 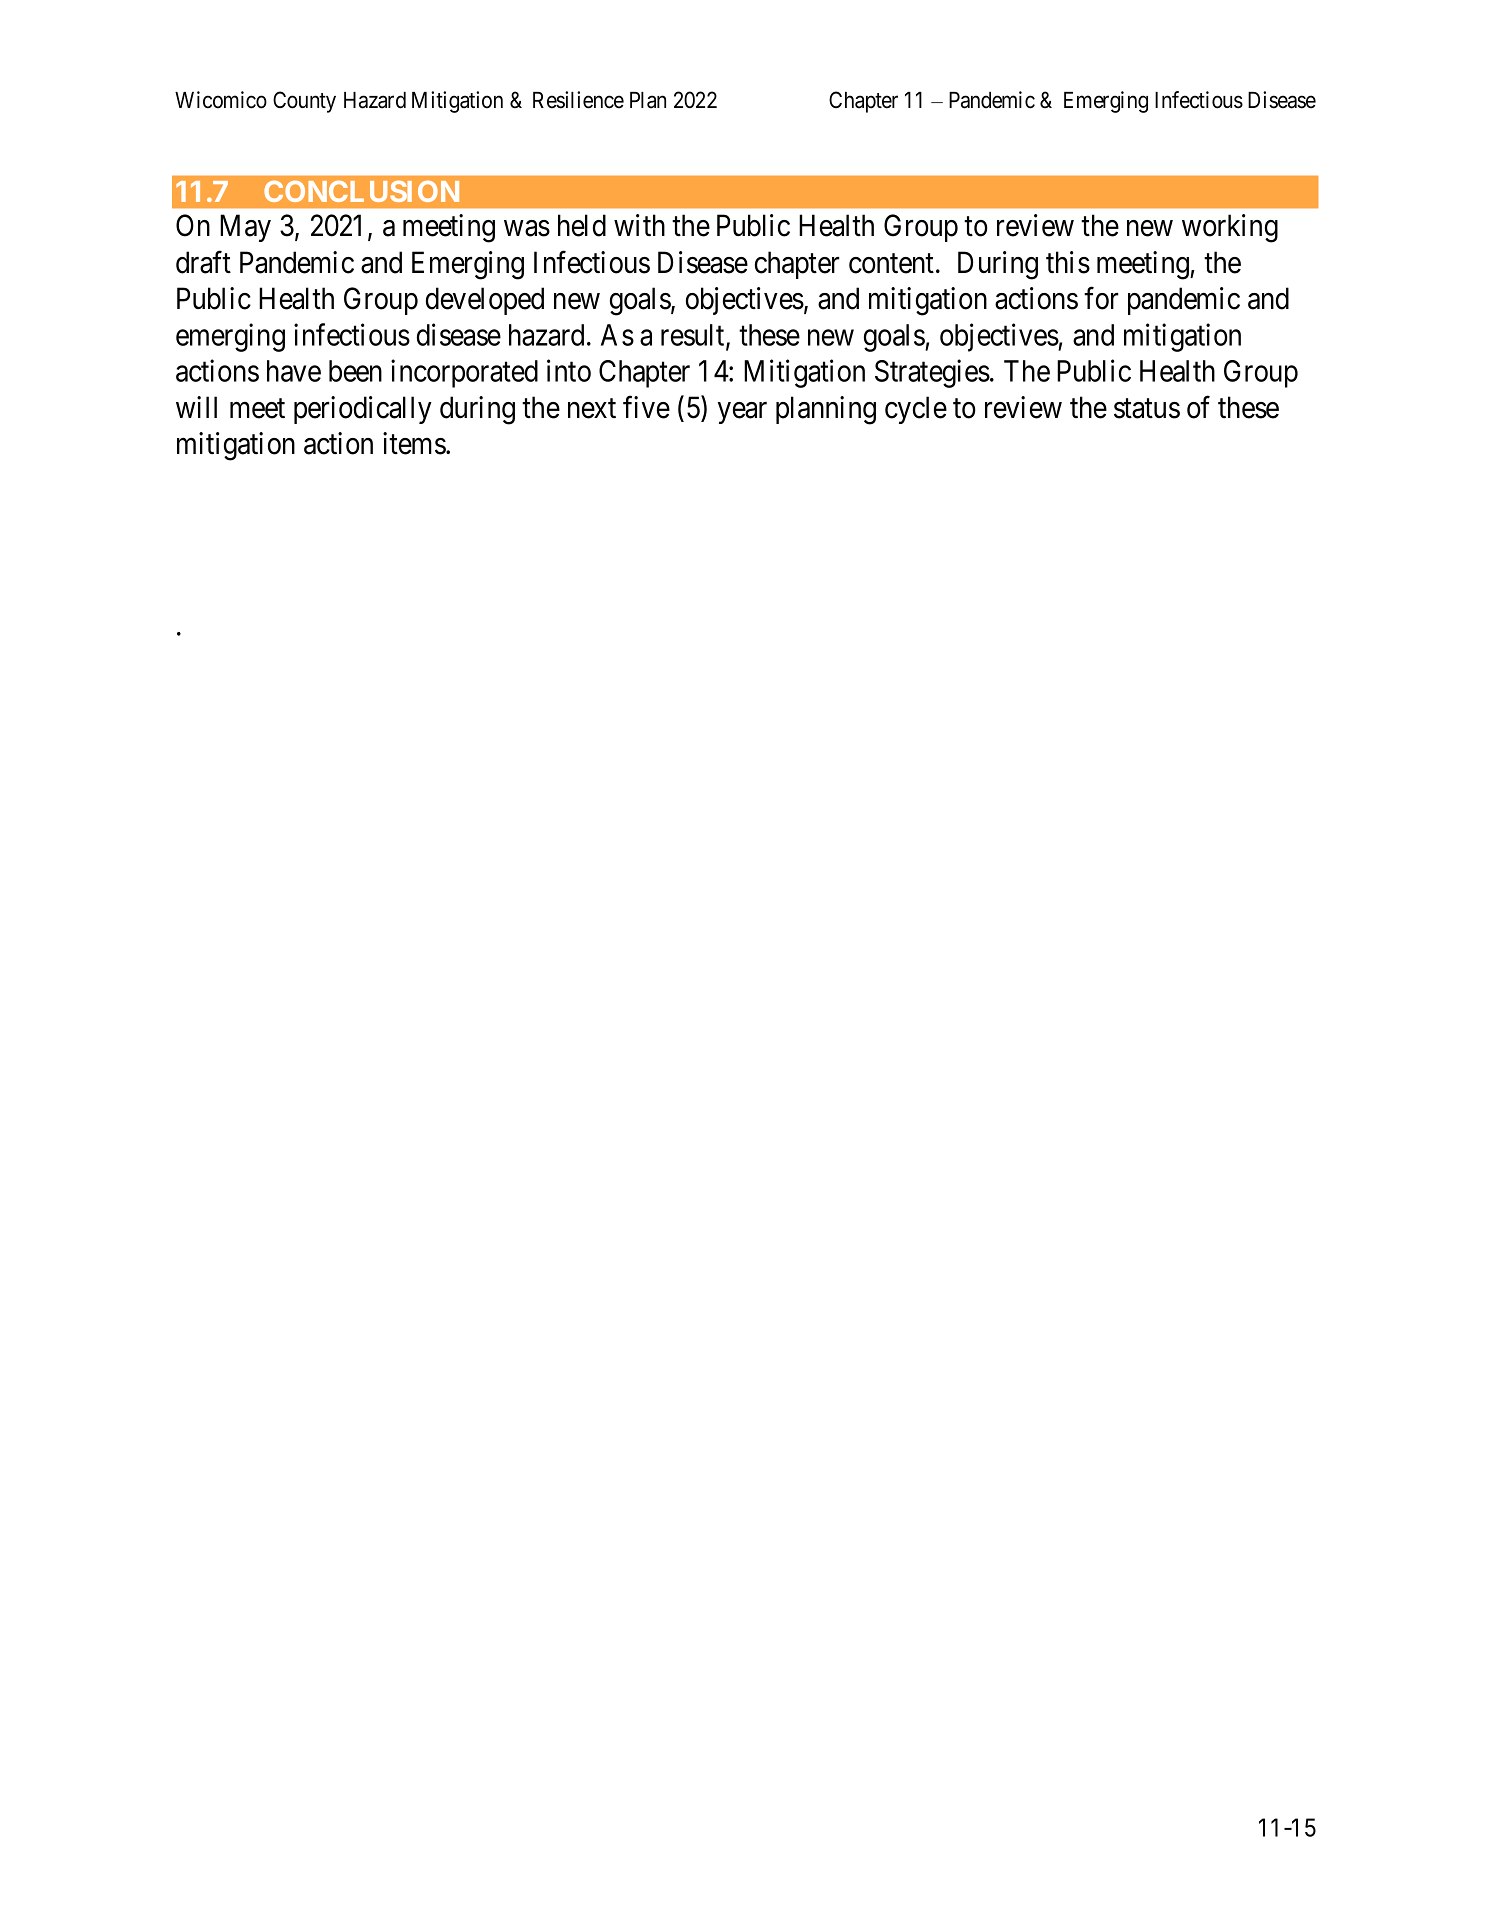 What do you see at coordinates (361, 191) in the screenshot?
I see `CONCLUSION` at bounding box center [361, 191].
